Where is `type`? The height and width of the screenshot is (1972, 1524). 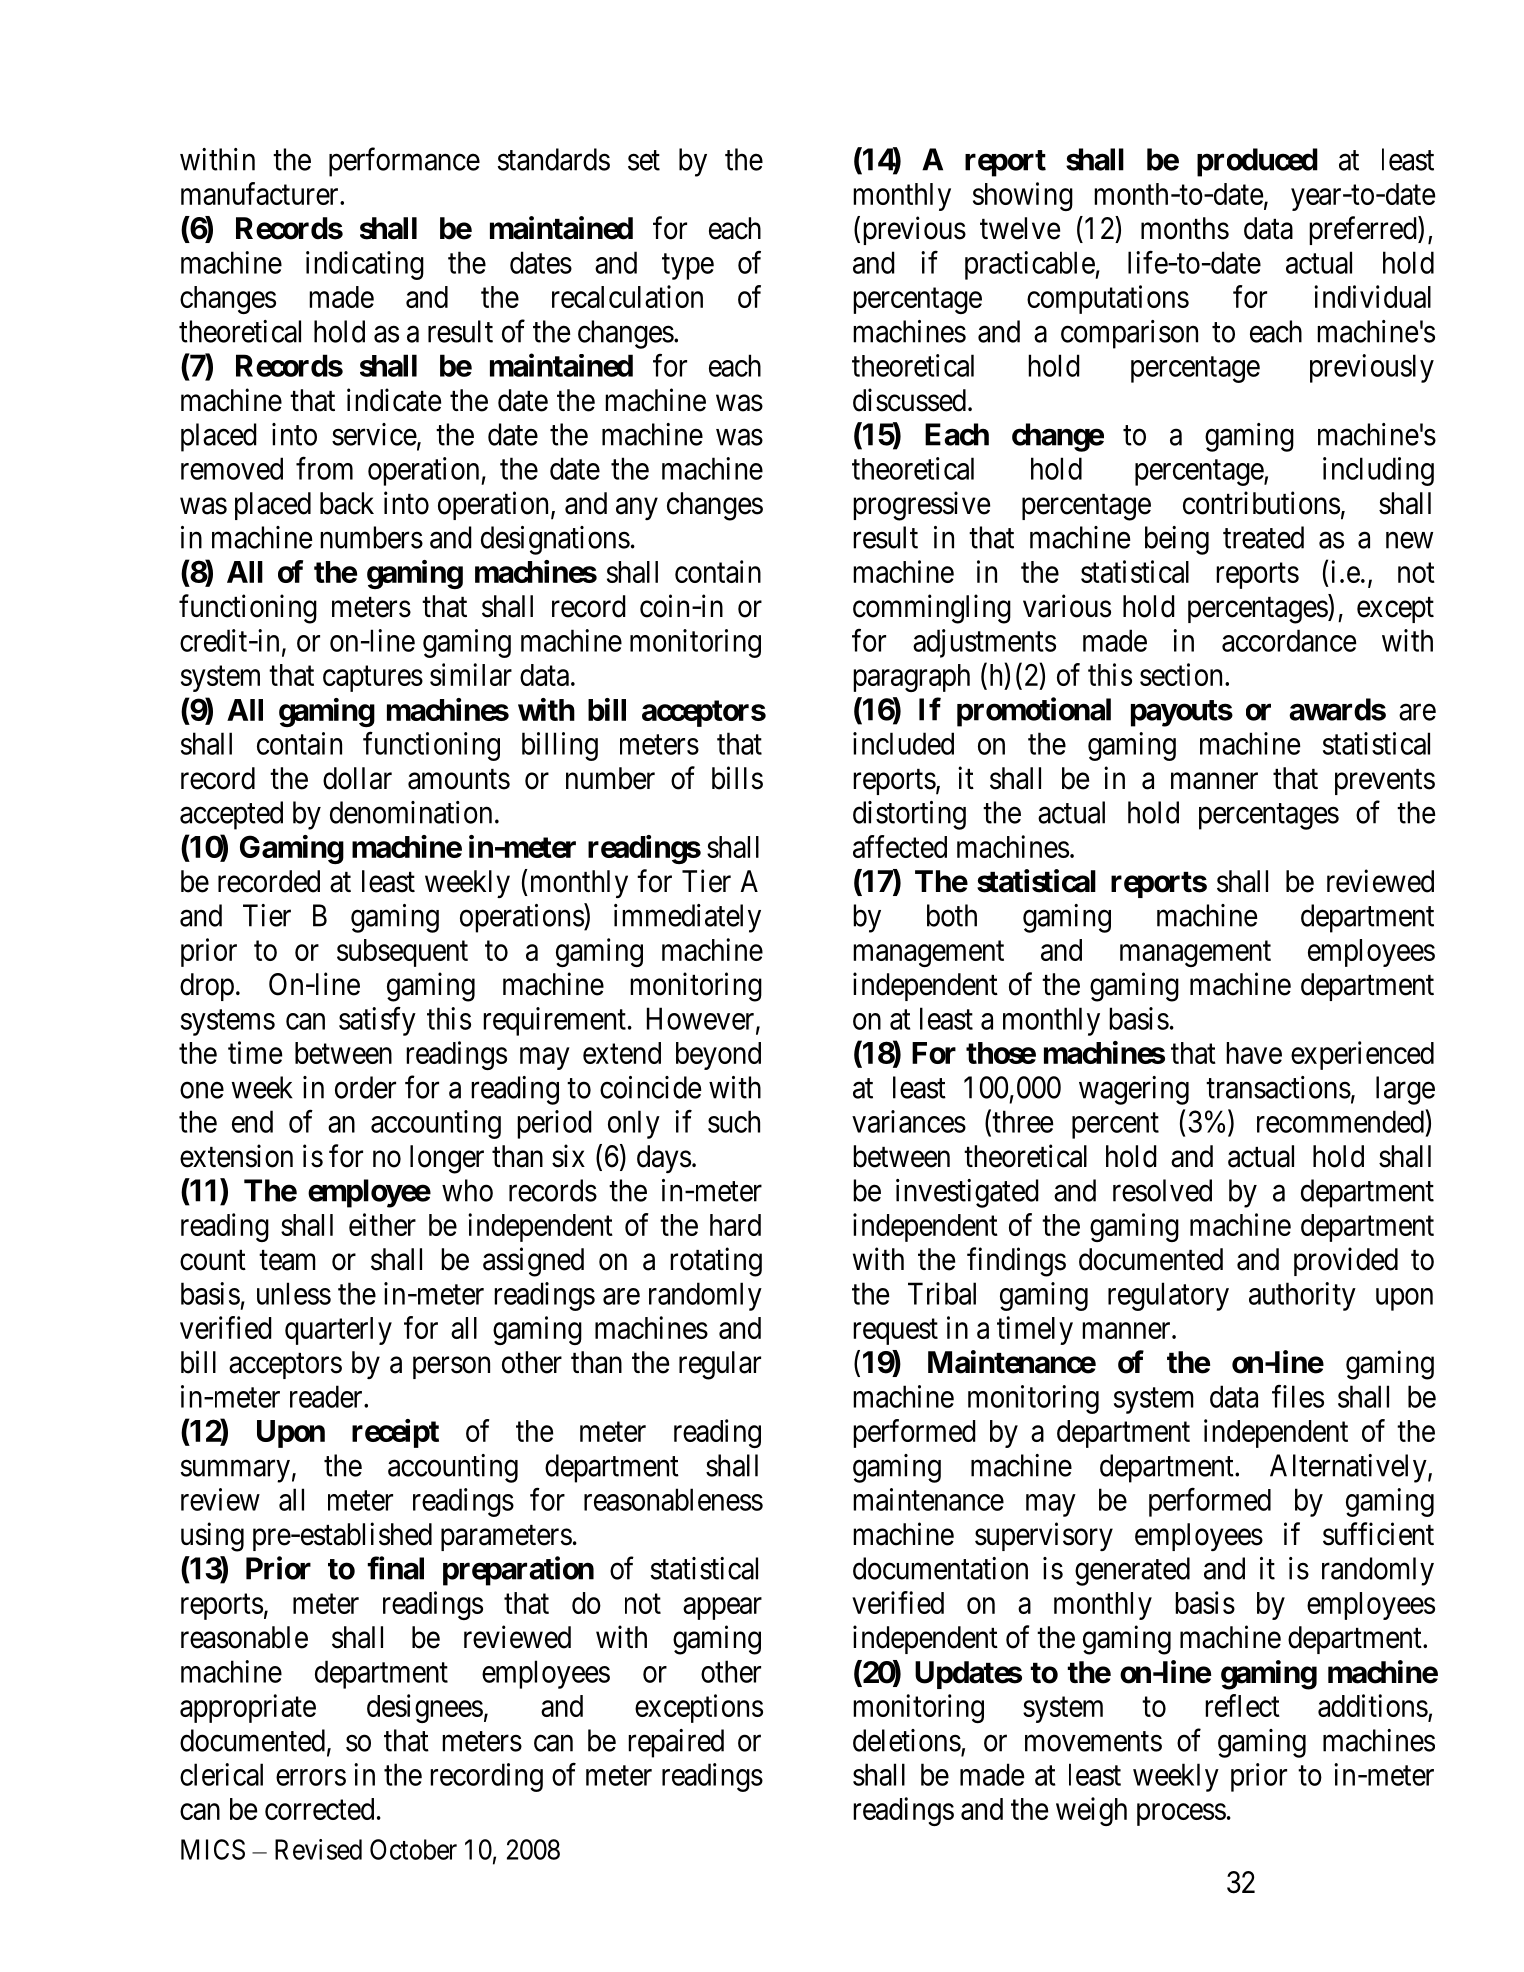 type is located at coordinates (688, 267).
